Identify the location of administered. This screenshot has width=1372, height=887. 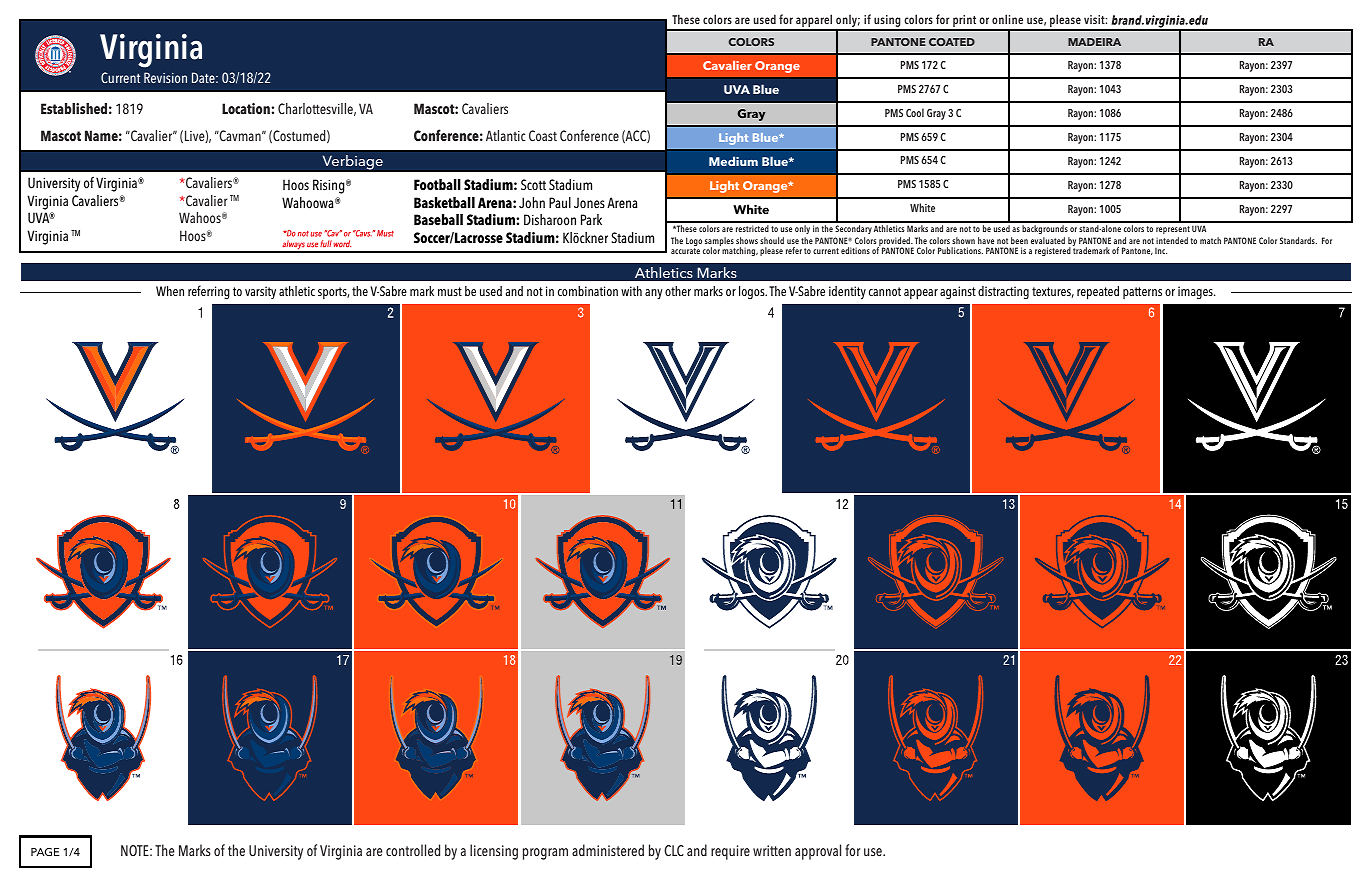
(608, 850).
